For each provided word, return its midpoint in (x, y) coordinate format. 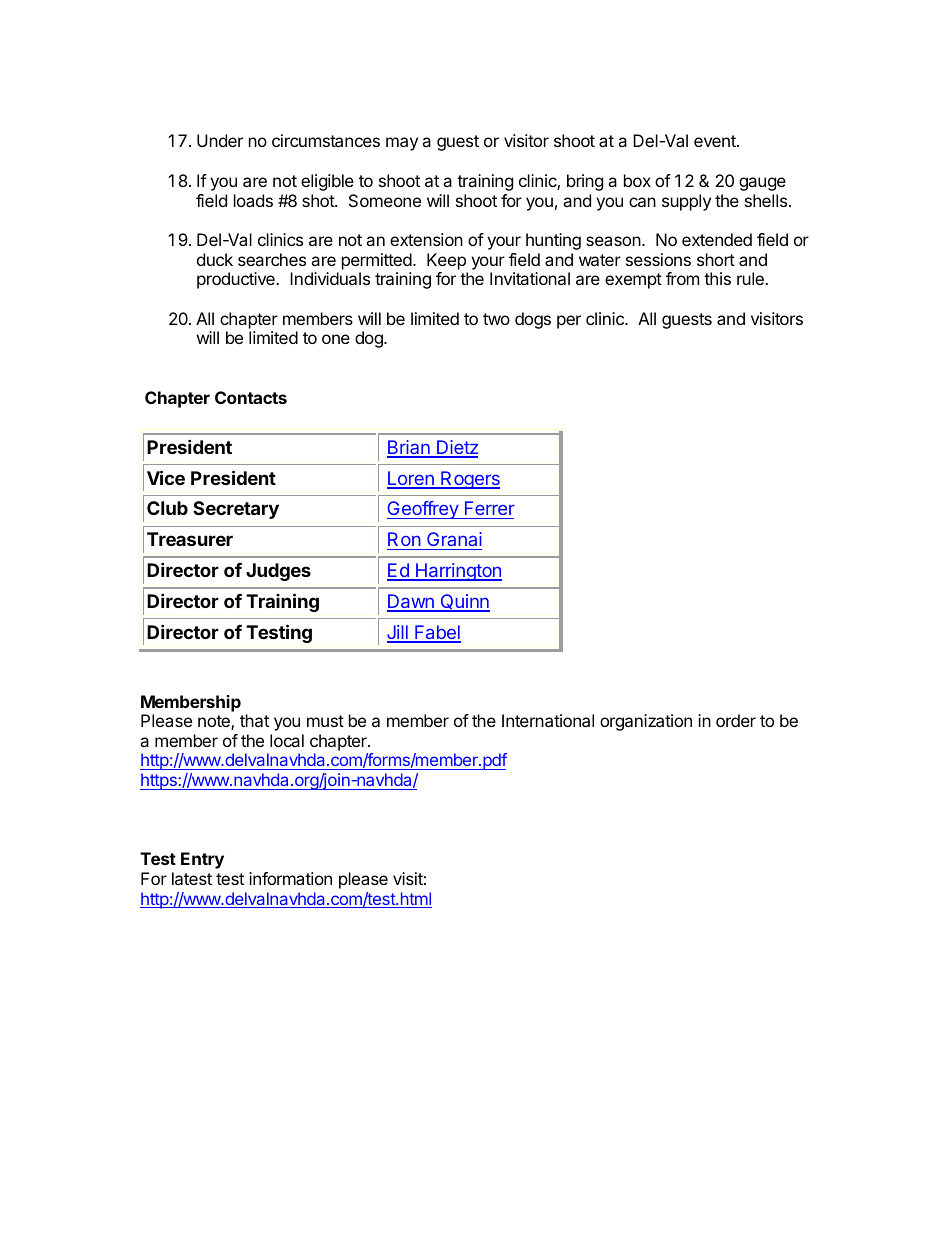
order (736, 720)
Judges (278, 572)
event (716, 141)
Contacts (251, 397)
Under (220, 140)
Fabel (437, 633)
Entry (202, 860)
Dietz (456, 448)
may (402, 144)
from (682, 278)
